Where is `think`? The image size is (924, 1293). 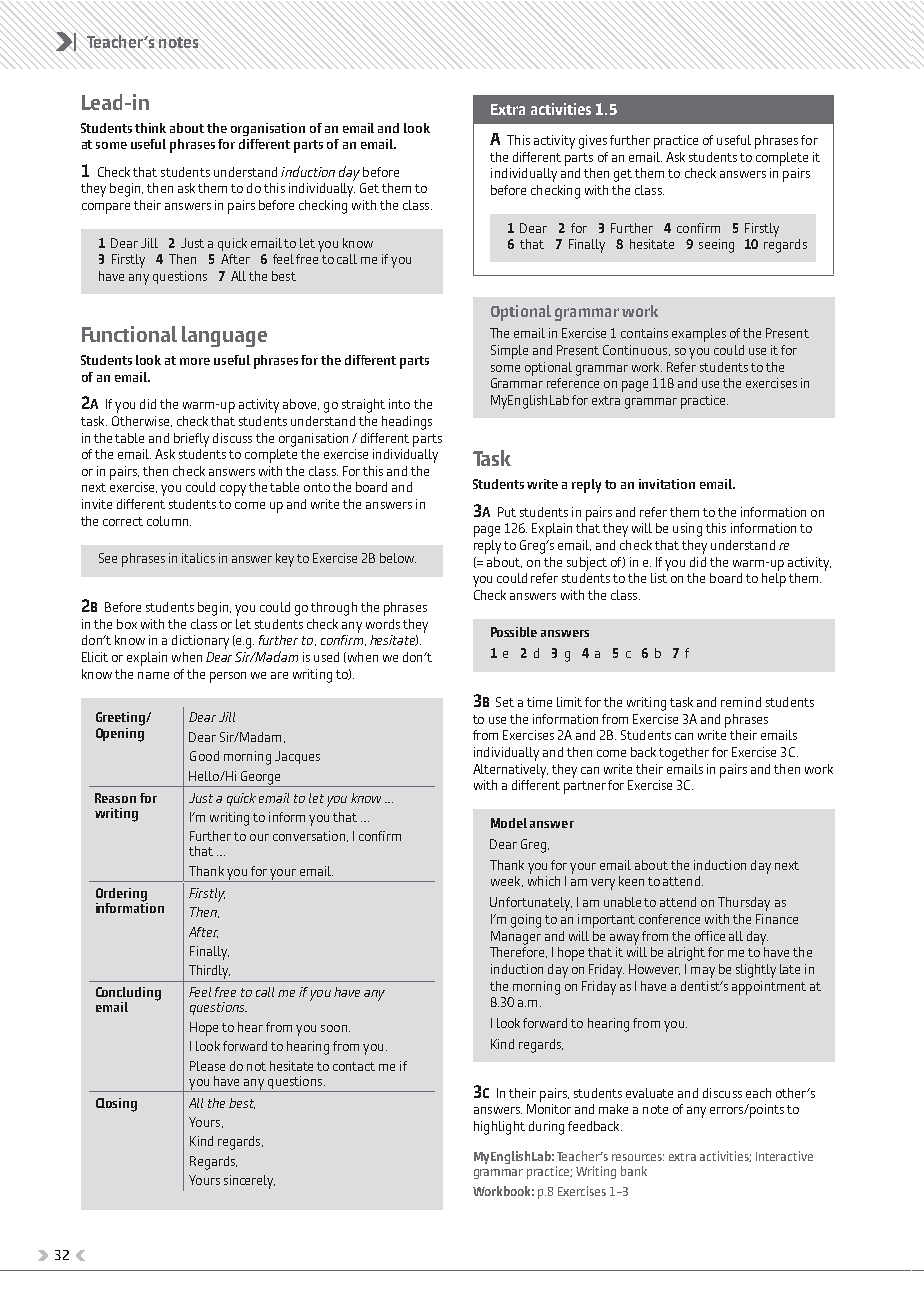
think is located at coordinates (150, 128).
